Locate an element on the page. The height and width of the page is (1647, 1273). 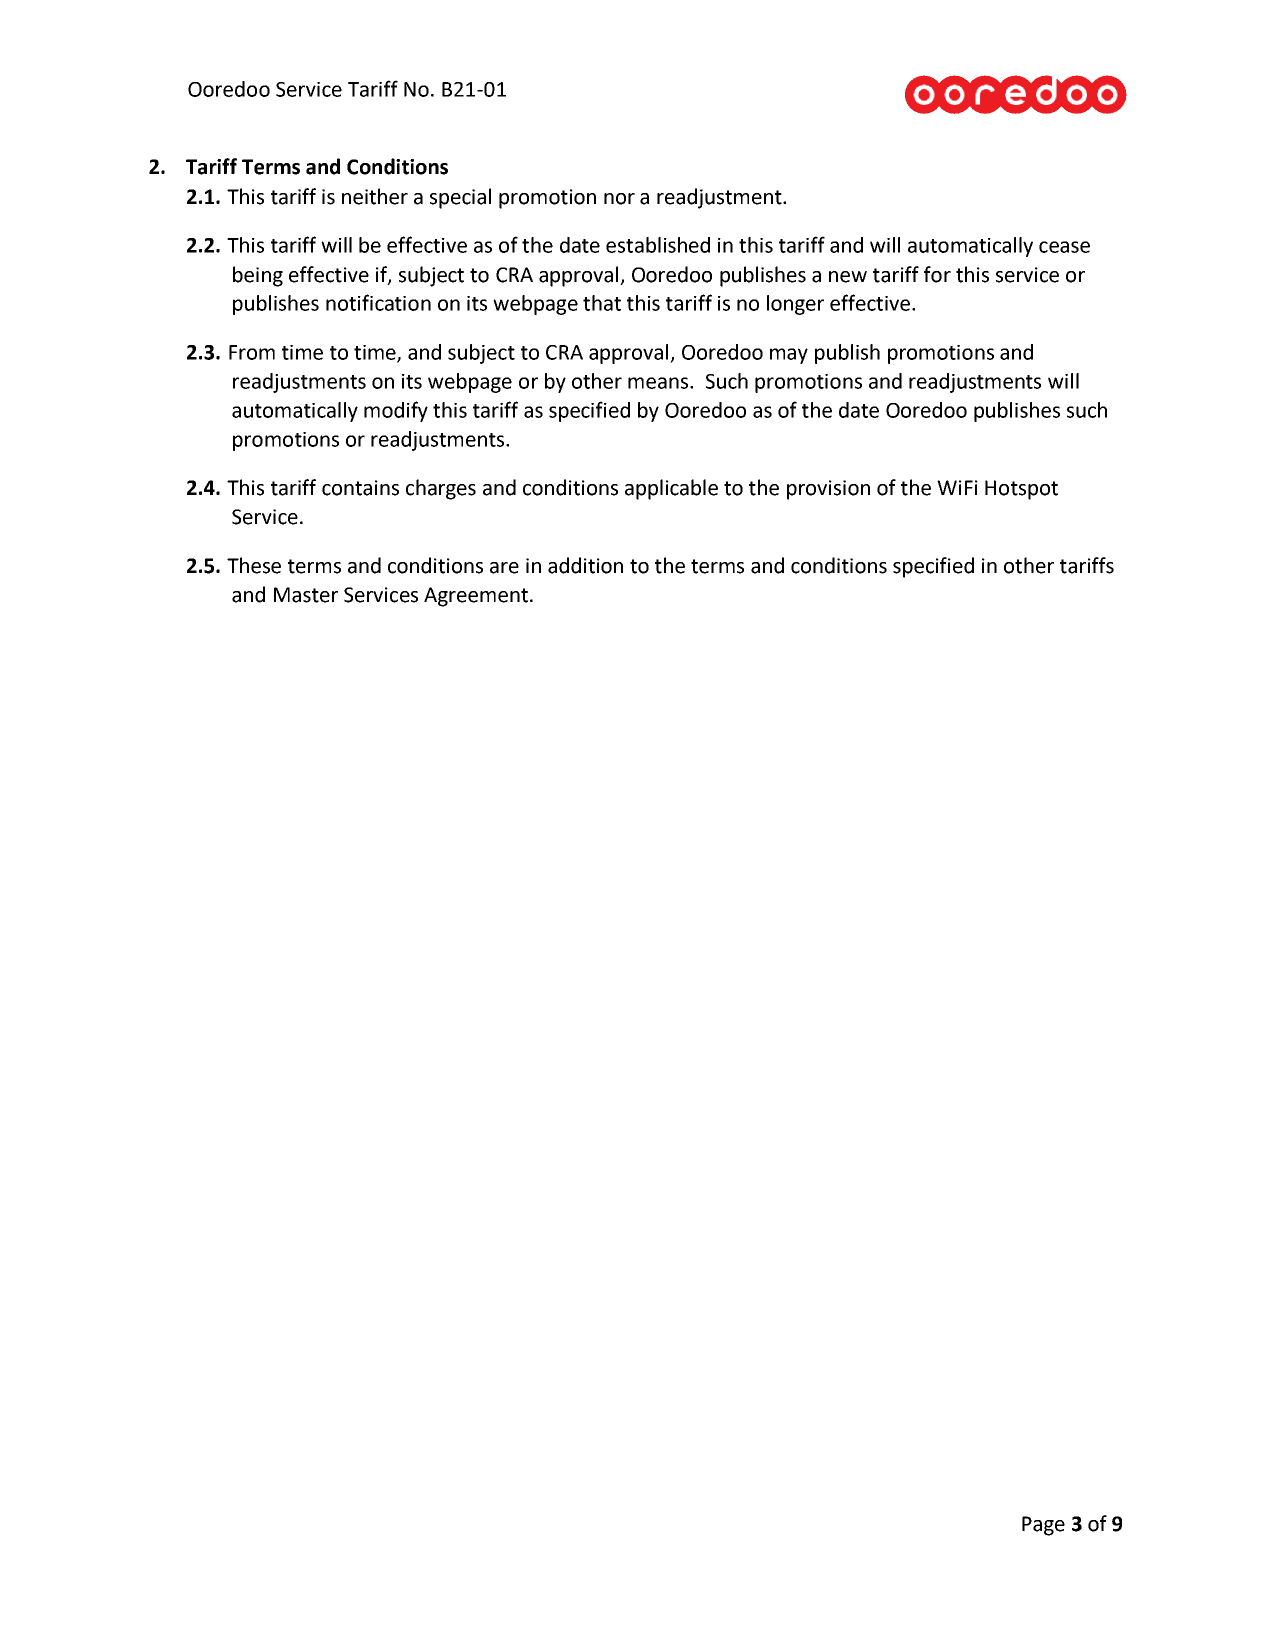
nor is located at coordinates (619, 199).
